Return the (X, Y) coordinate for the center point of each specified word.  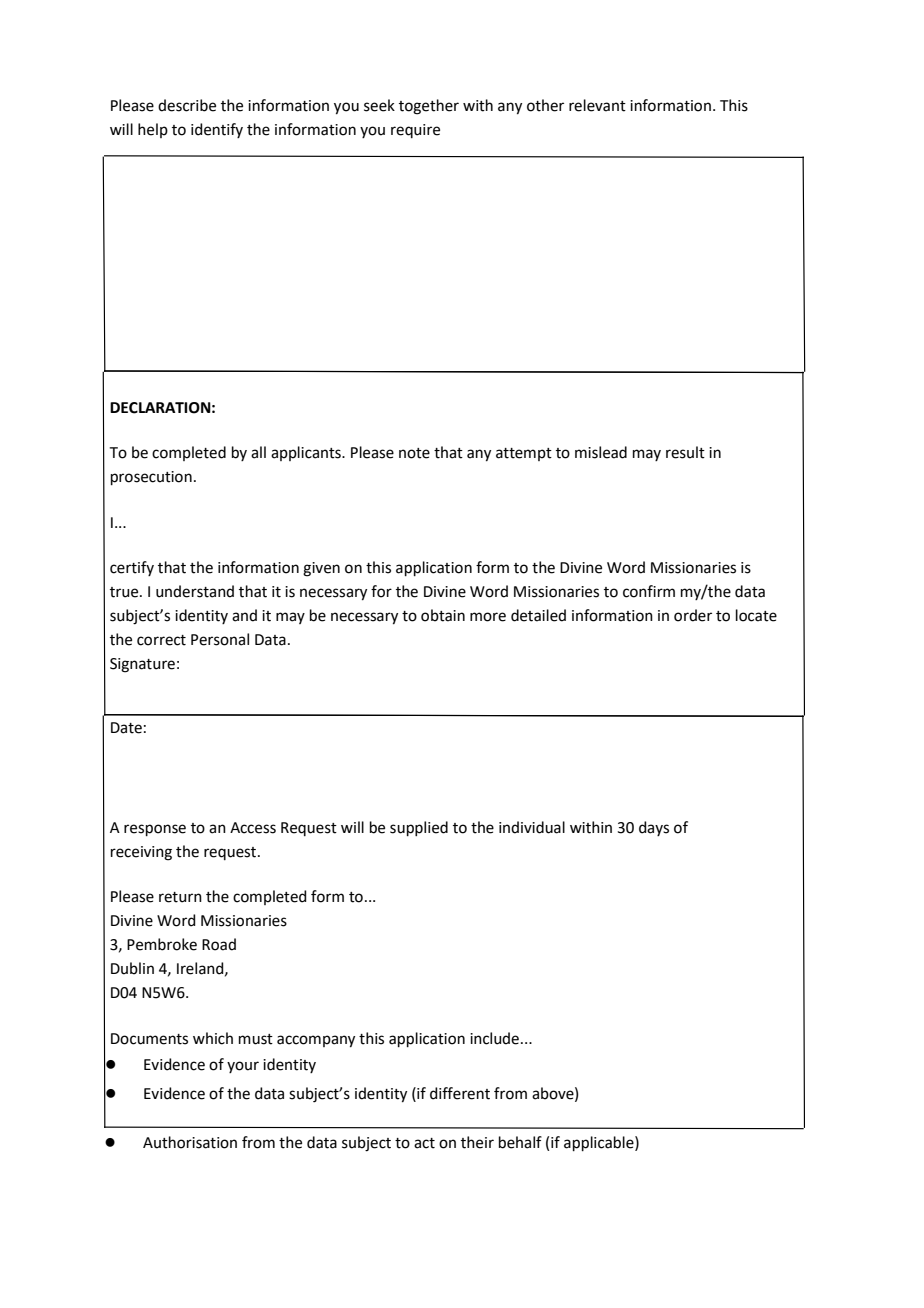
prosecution (151, 478)
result (685, 452)
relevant (597, 105)
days (654, 828)
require (415, 131)
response (155, 830)
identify (217, 130)
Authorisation (190, 1142)
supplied (419, 828)
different (460, 1093)
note (414, 453)
